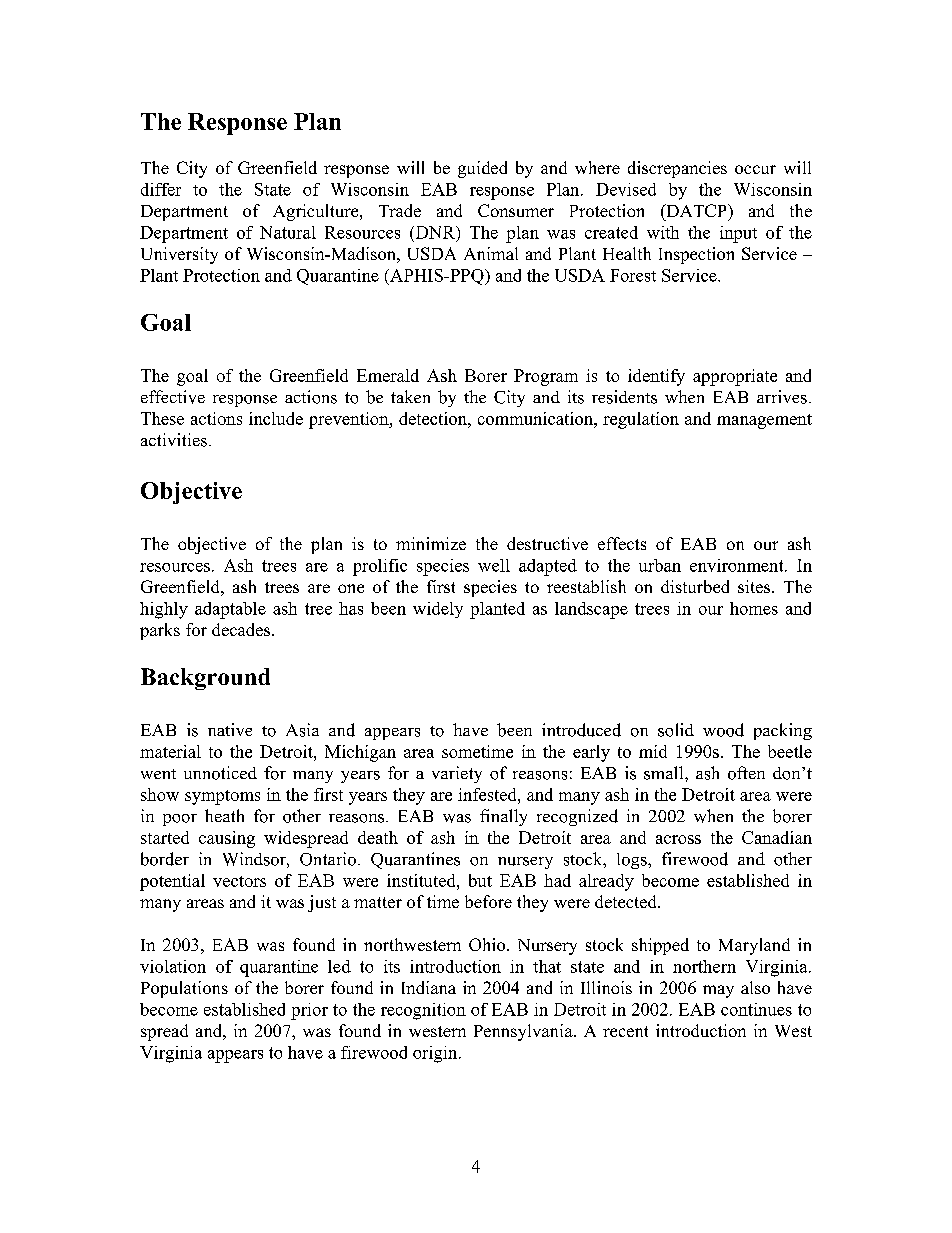  I want to click on detection, so click(434, 418).
